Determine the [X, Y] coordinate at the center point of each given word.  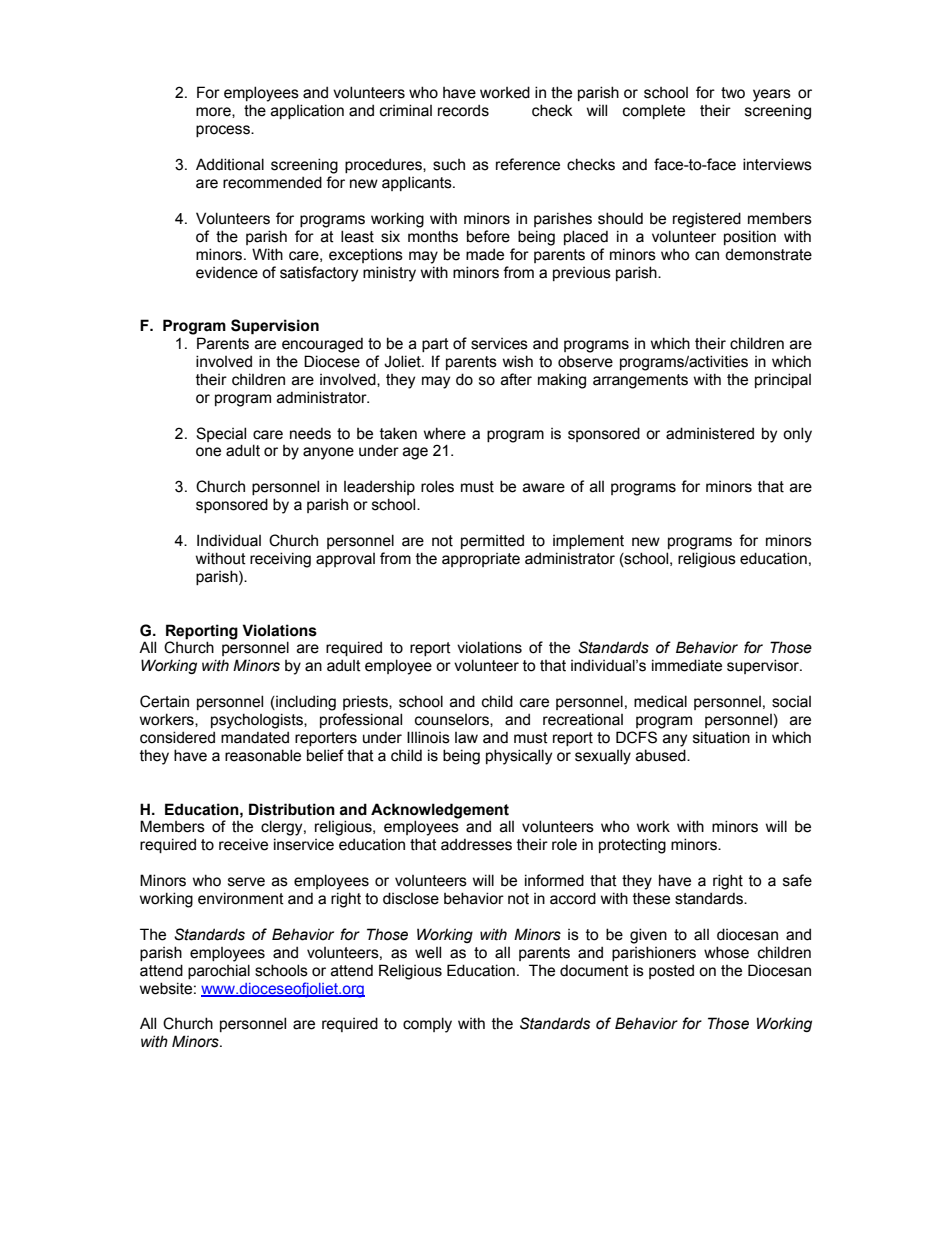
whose [726, 952]
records [463, 110]
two [733, 93]
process [224, 131]
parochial [219, 971]
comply [427, 1025]
